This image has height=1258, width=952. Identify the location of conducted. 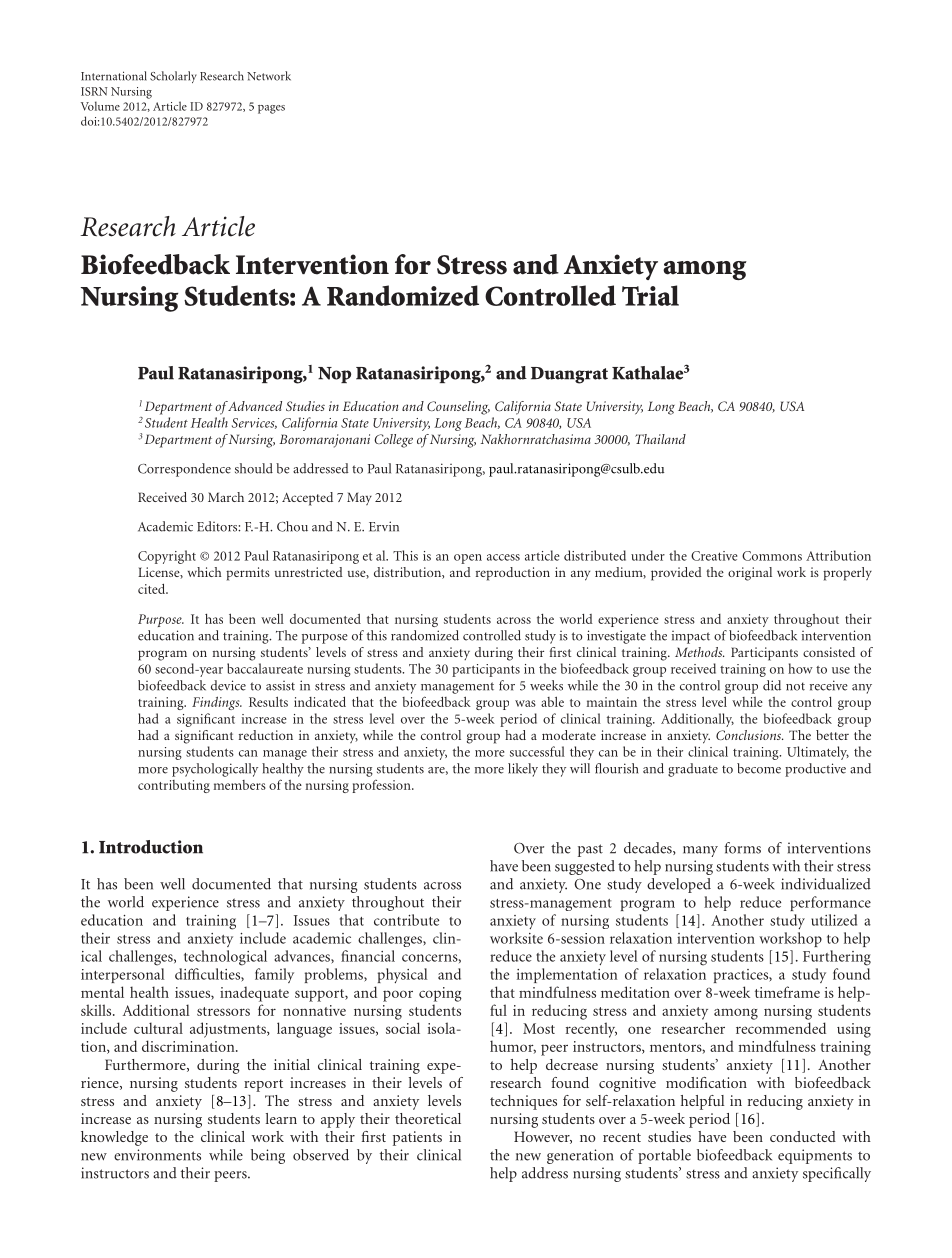
(803, 1136).
